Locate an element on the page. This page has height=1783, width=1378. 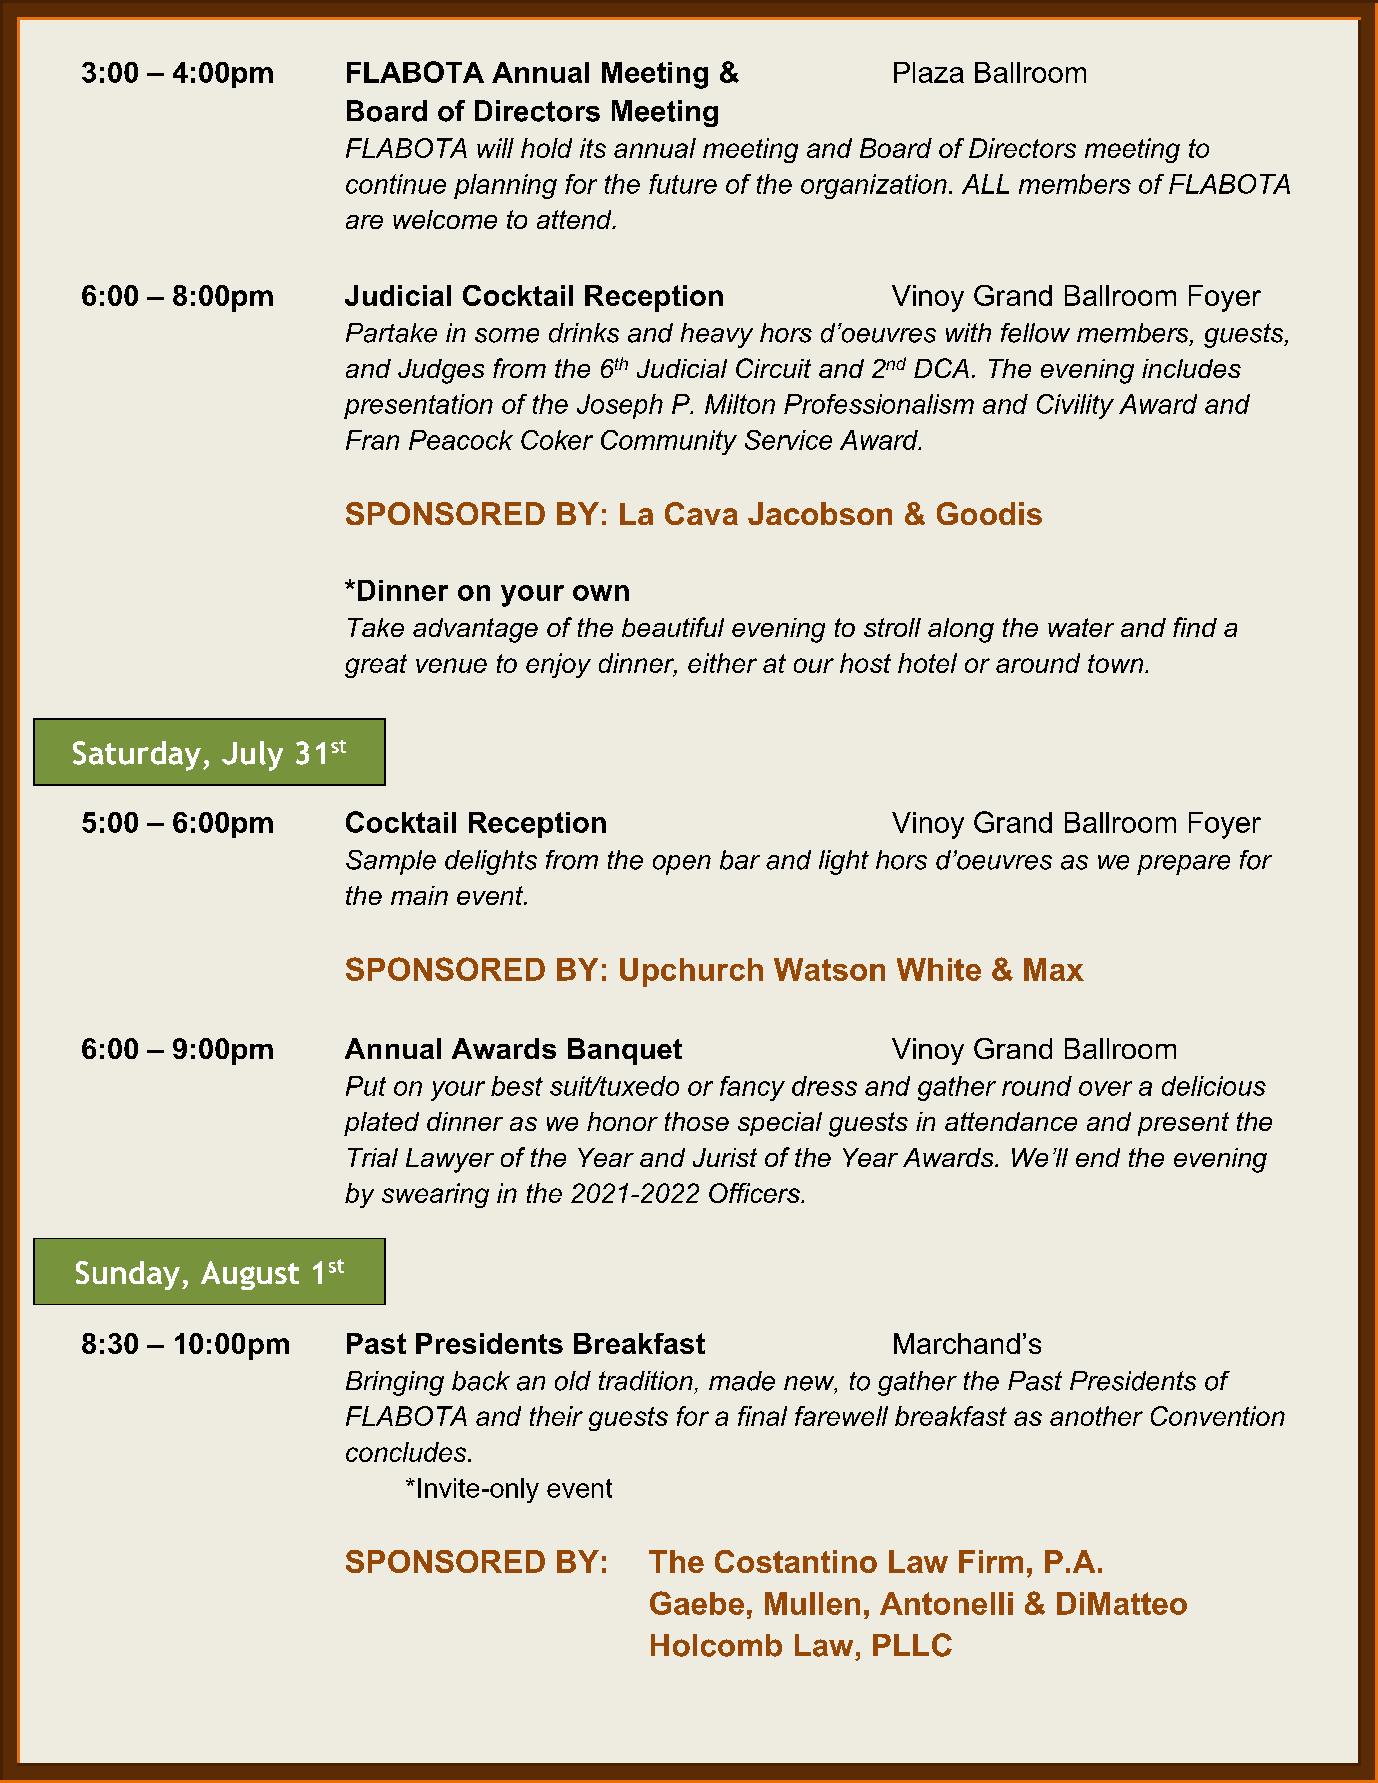
Cava is located at coordinates (701, 513).
